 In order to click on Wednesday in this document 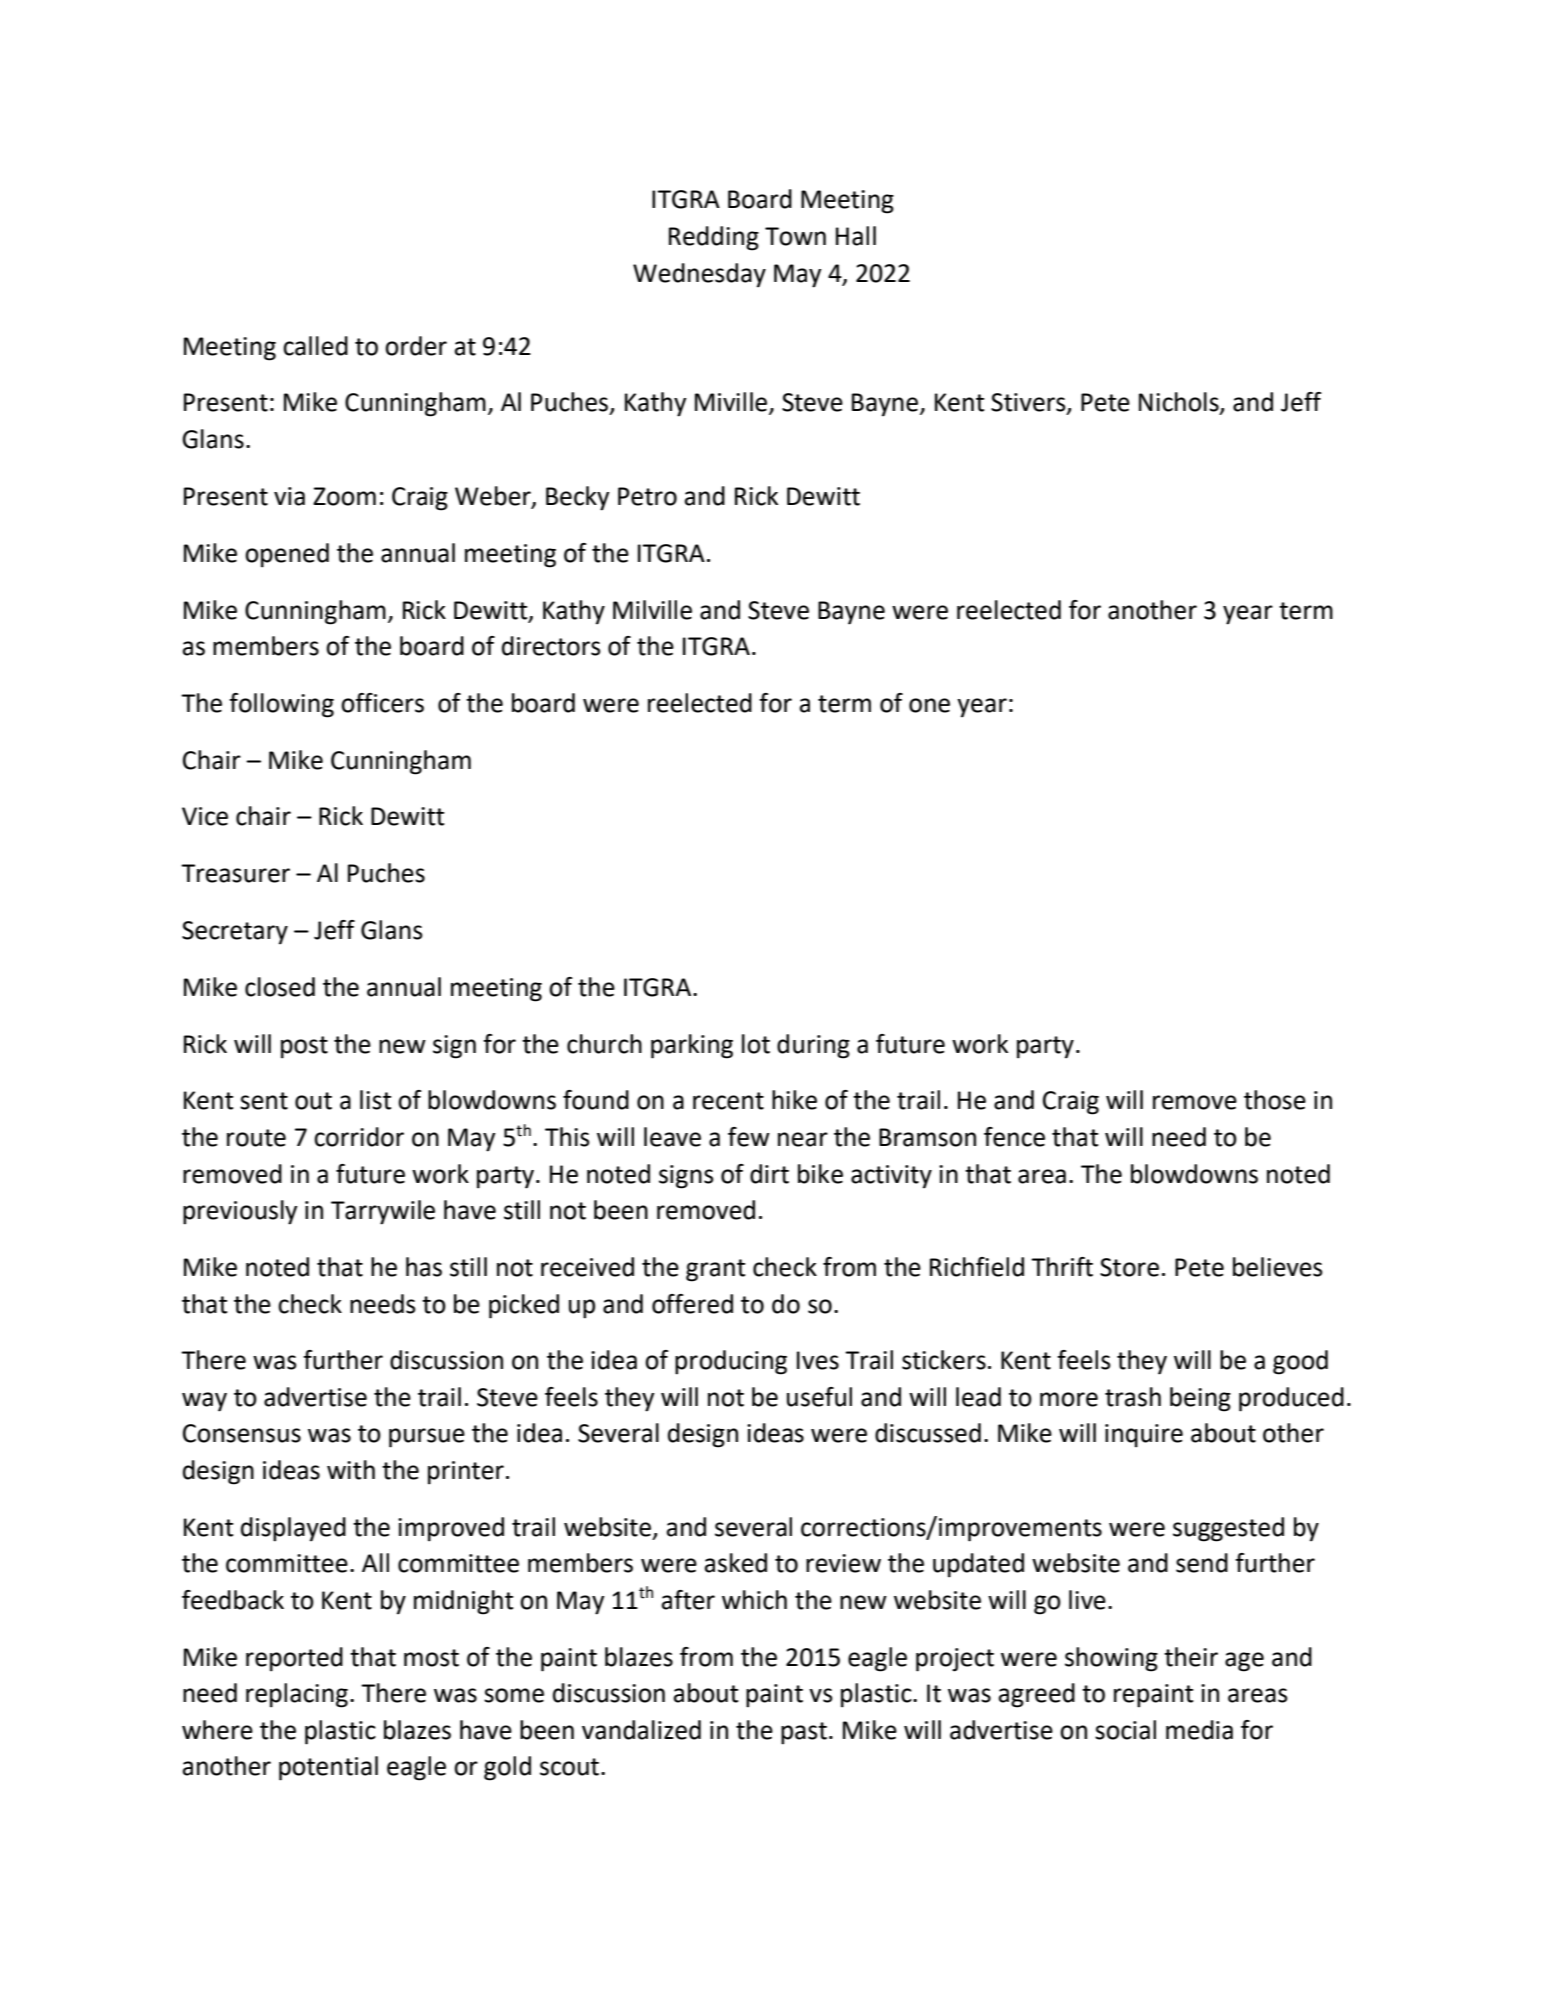, I will do `click(699, 275)`.
